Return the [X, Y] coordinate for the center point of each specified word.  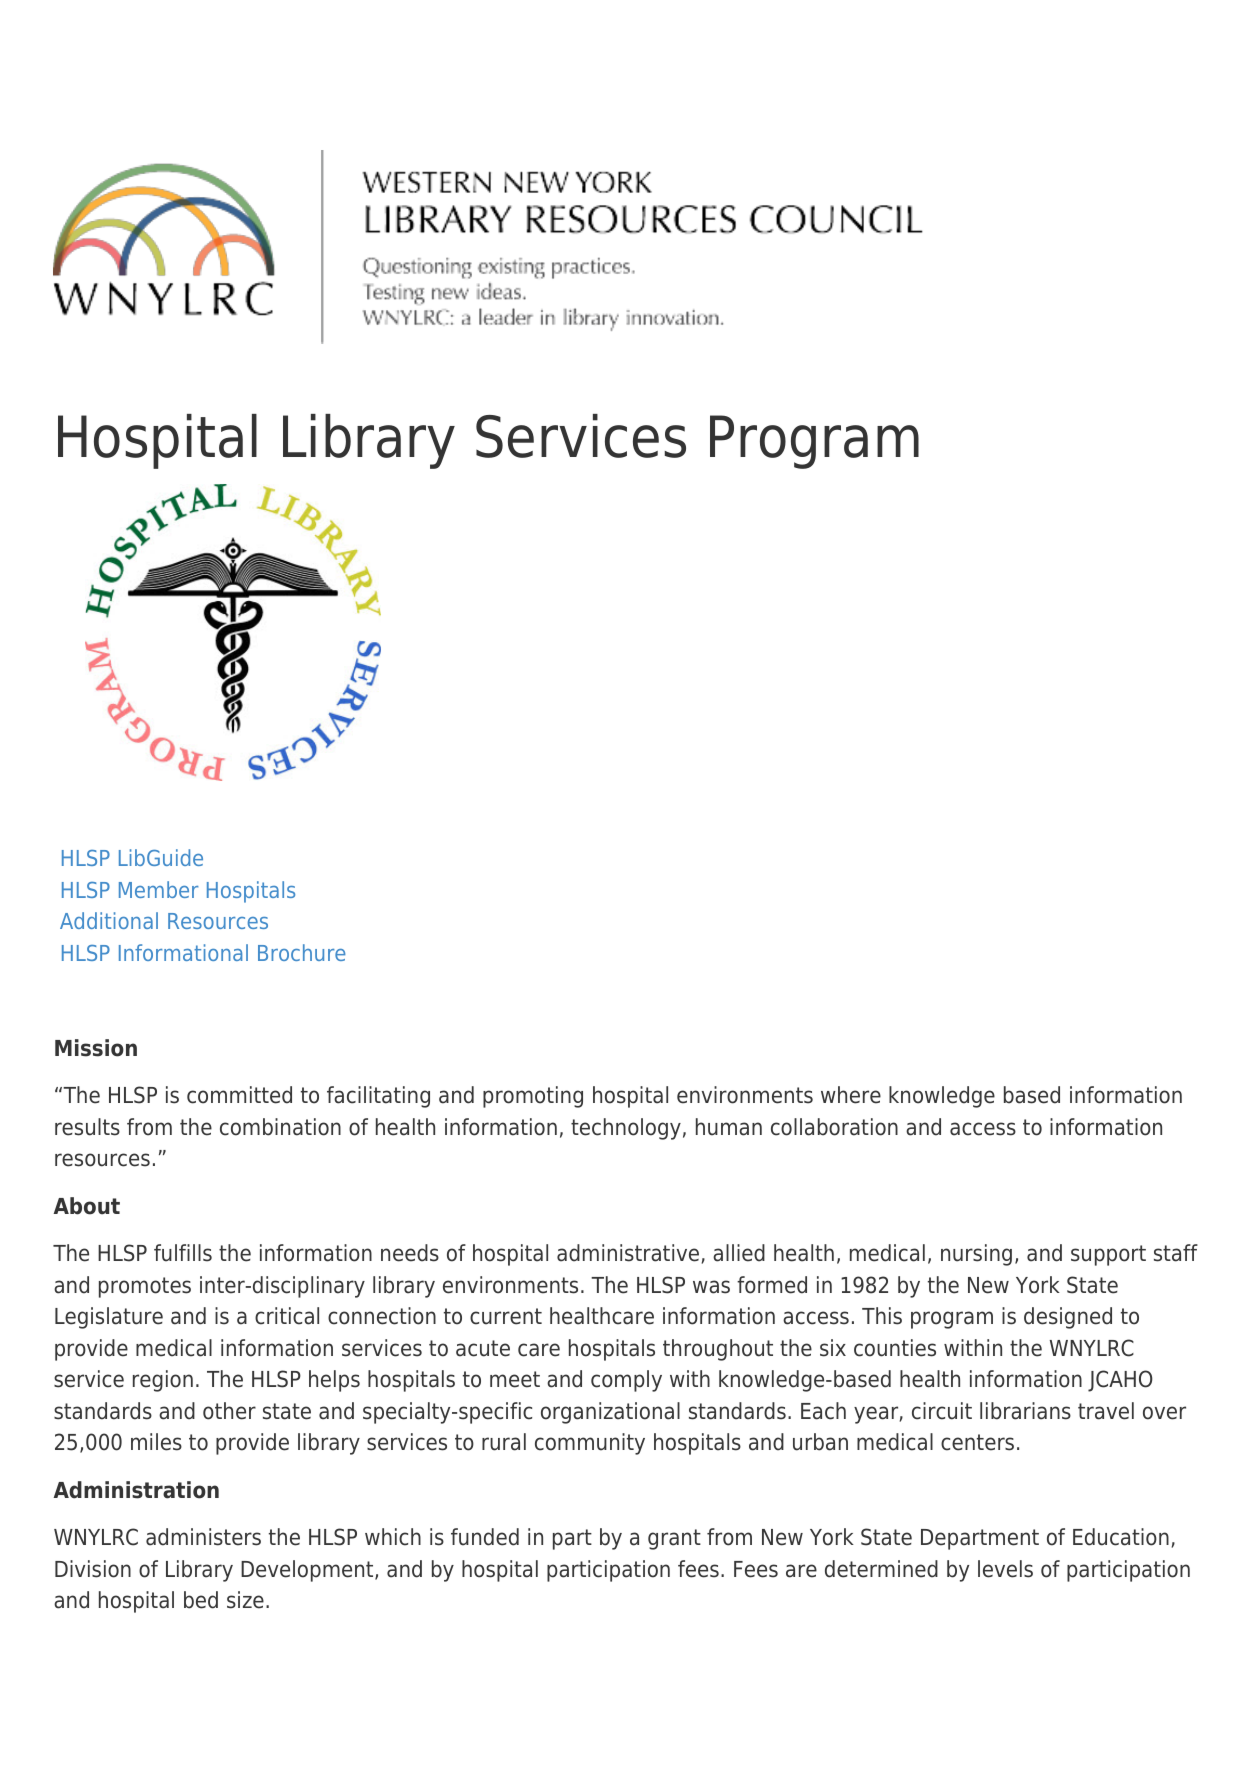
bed [201, 1600]
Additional [109, 920]
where [851, 1095]
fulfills [183, 1253]
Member [159, 889]
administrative [628, 1253]
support [1108, 1255]
